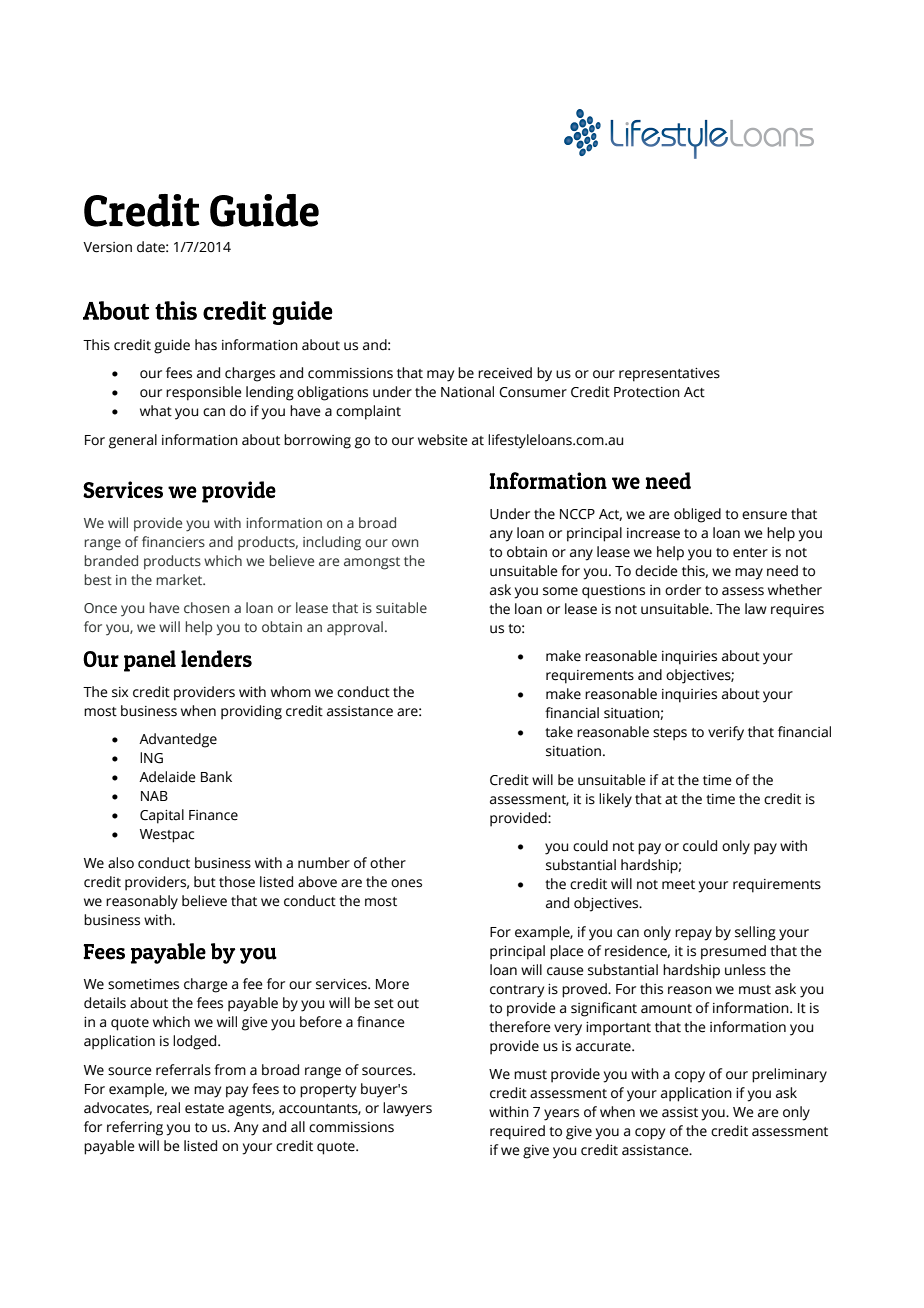  I want to click on verify, so click(726, 733).
